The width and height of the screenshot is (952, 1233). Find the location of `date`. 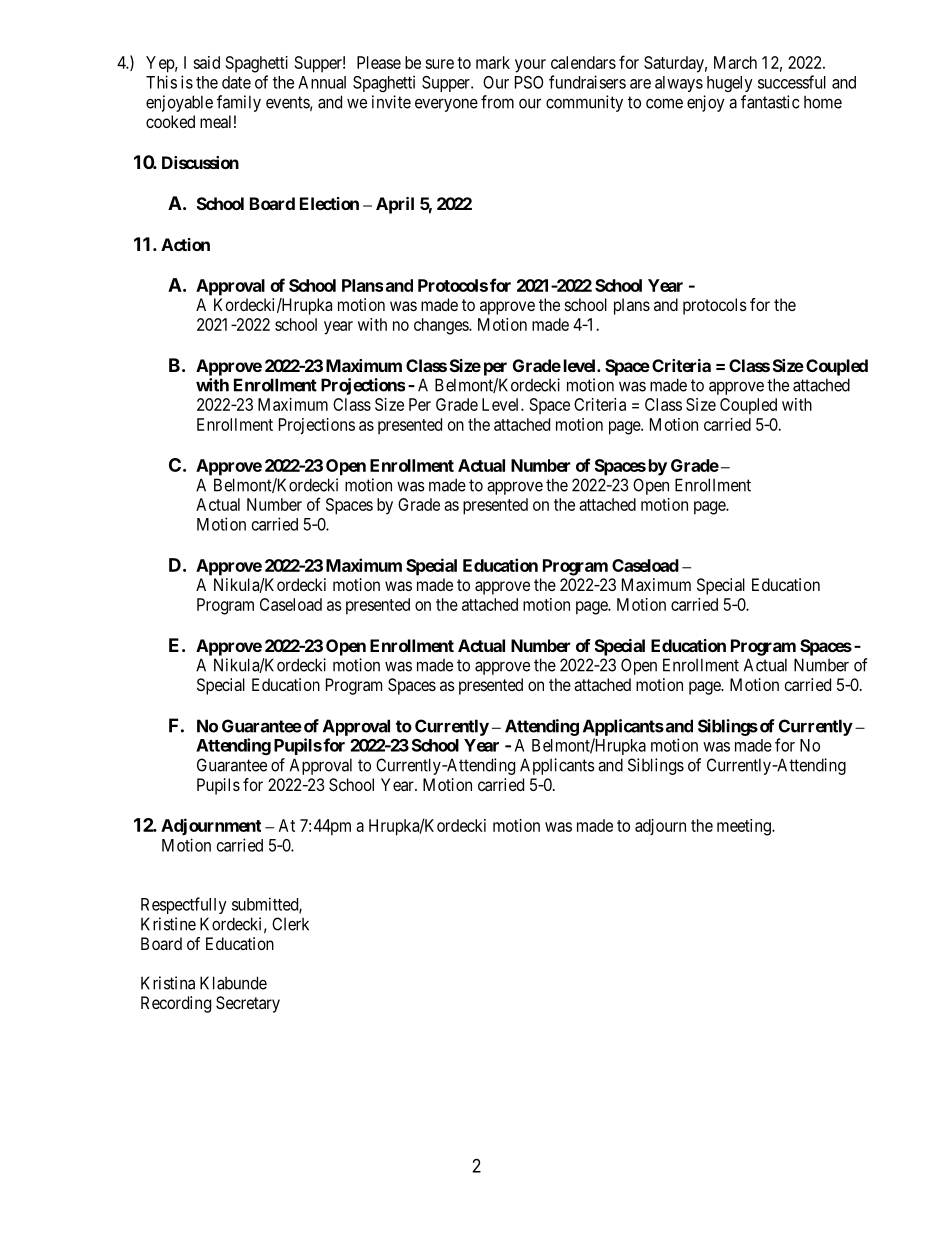

date is located at coordinates (236, 82).
